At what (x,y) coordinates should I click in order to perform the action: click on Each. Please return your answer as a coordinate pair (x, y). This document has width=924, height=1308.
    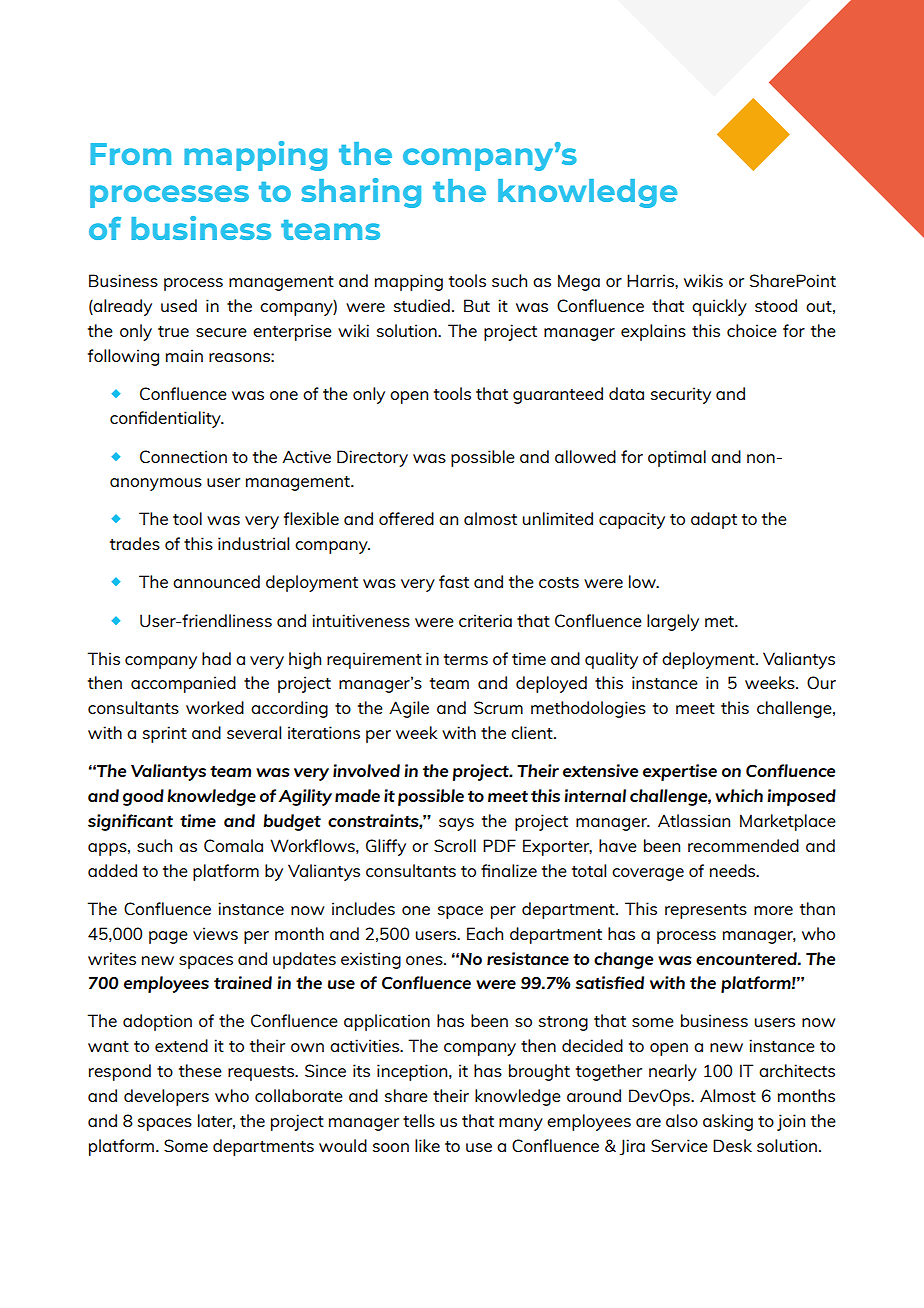
    Looking at the image, I should click on (485, 933).
